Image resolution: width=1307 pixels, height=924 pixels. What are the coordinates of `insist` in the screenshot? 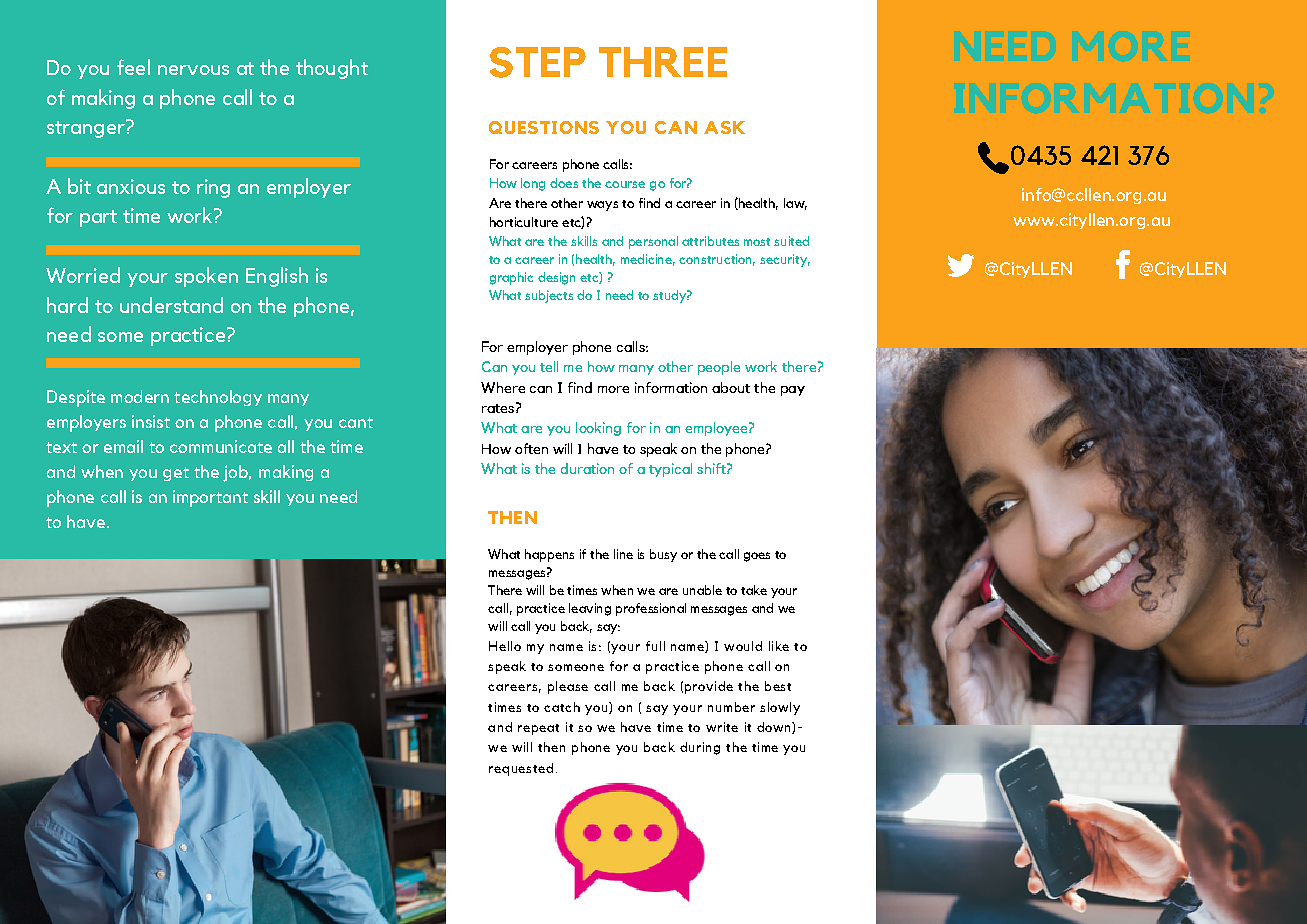 It's located at (151, 421).
